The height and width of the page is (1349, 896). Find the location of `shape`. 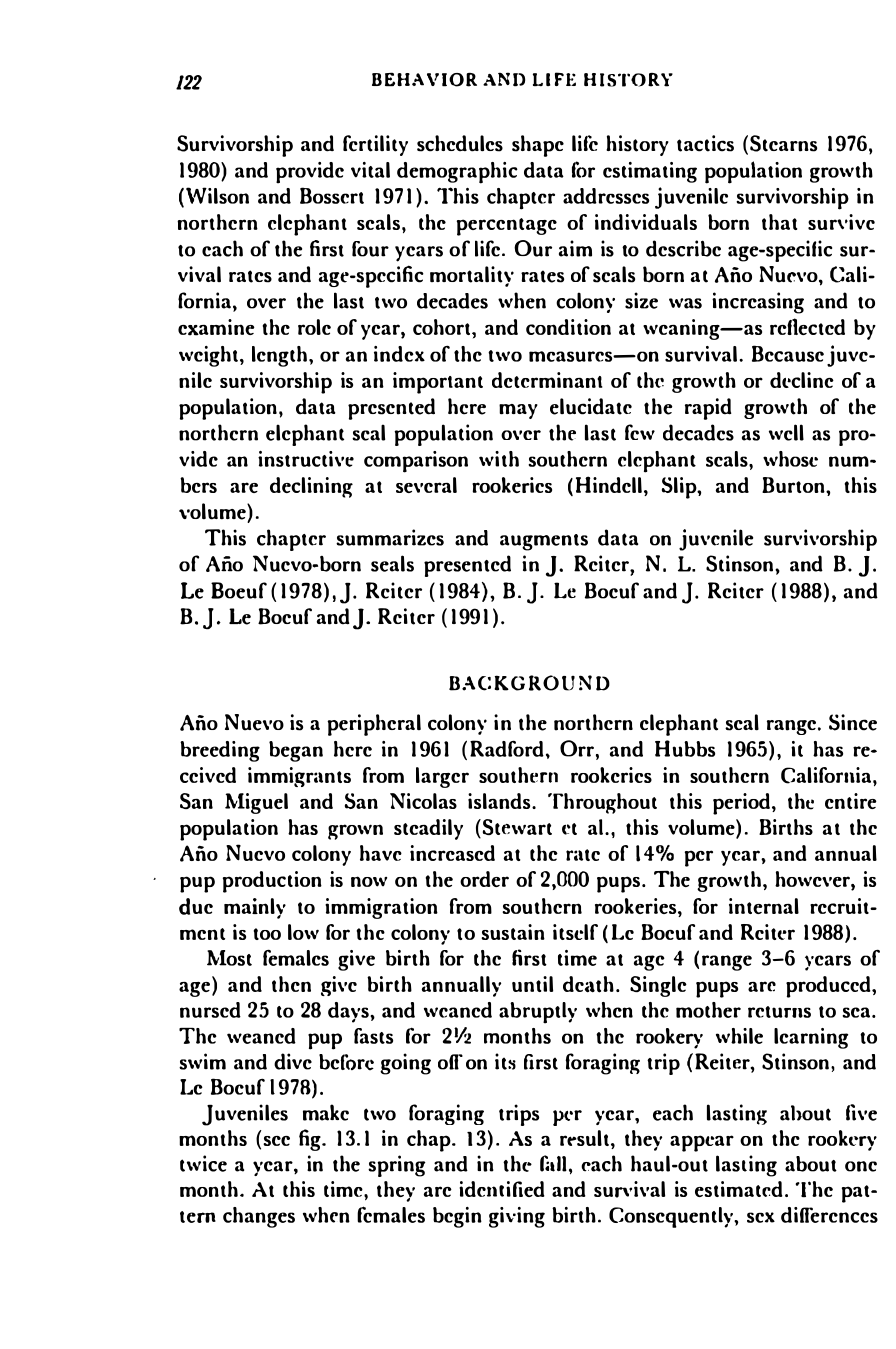

shape is located at coordinates (538, 146).
